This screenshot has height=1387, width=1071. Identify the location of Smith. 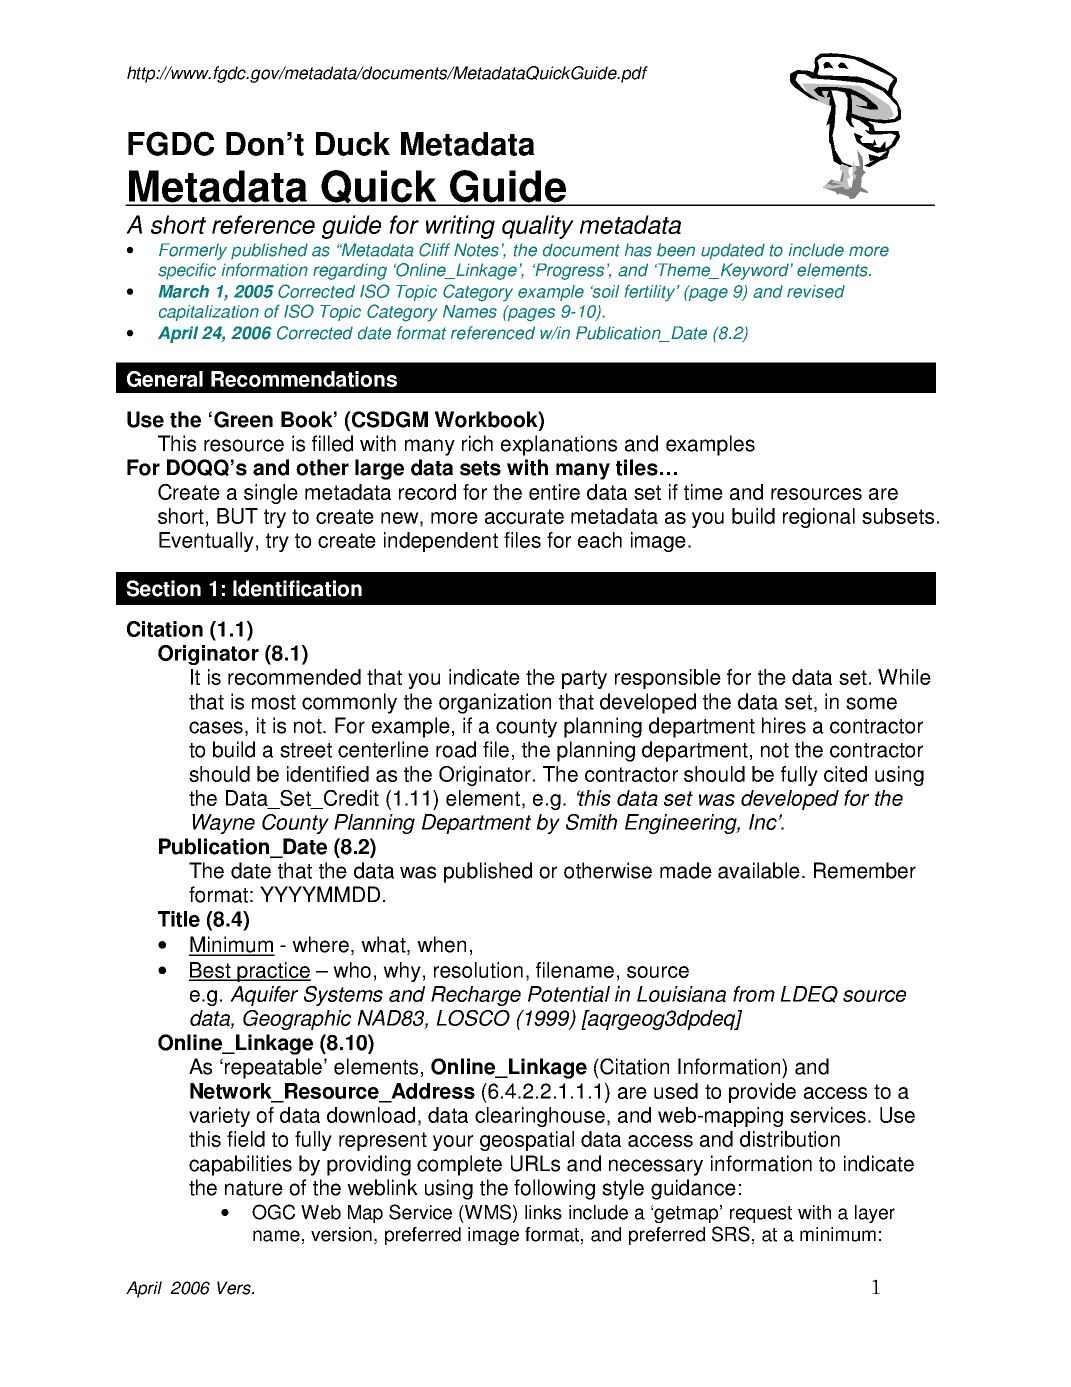
(591, 822).
